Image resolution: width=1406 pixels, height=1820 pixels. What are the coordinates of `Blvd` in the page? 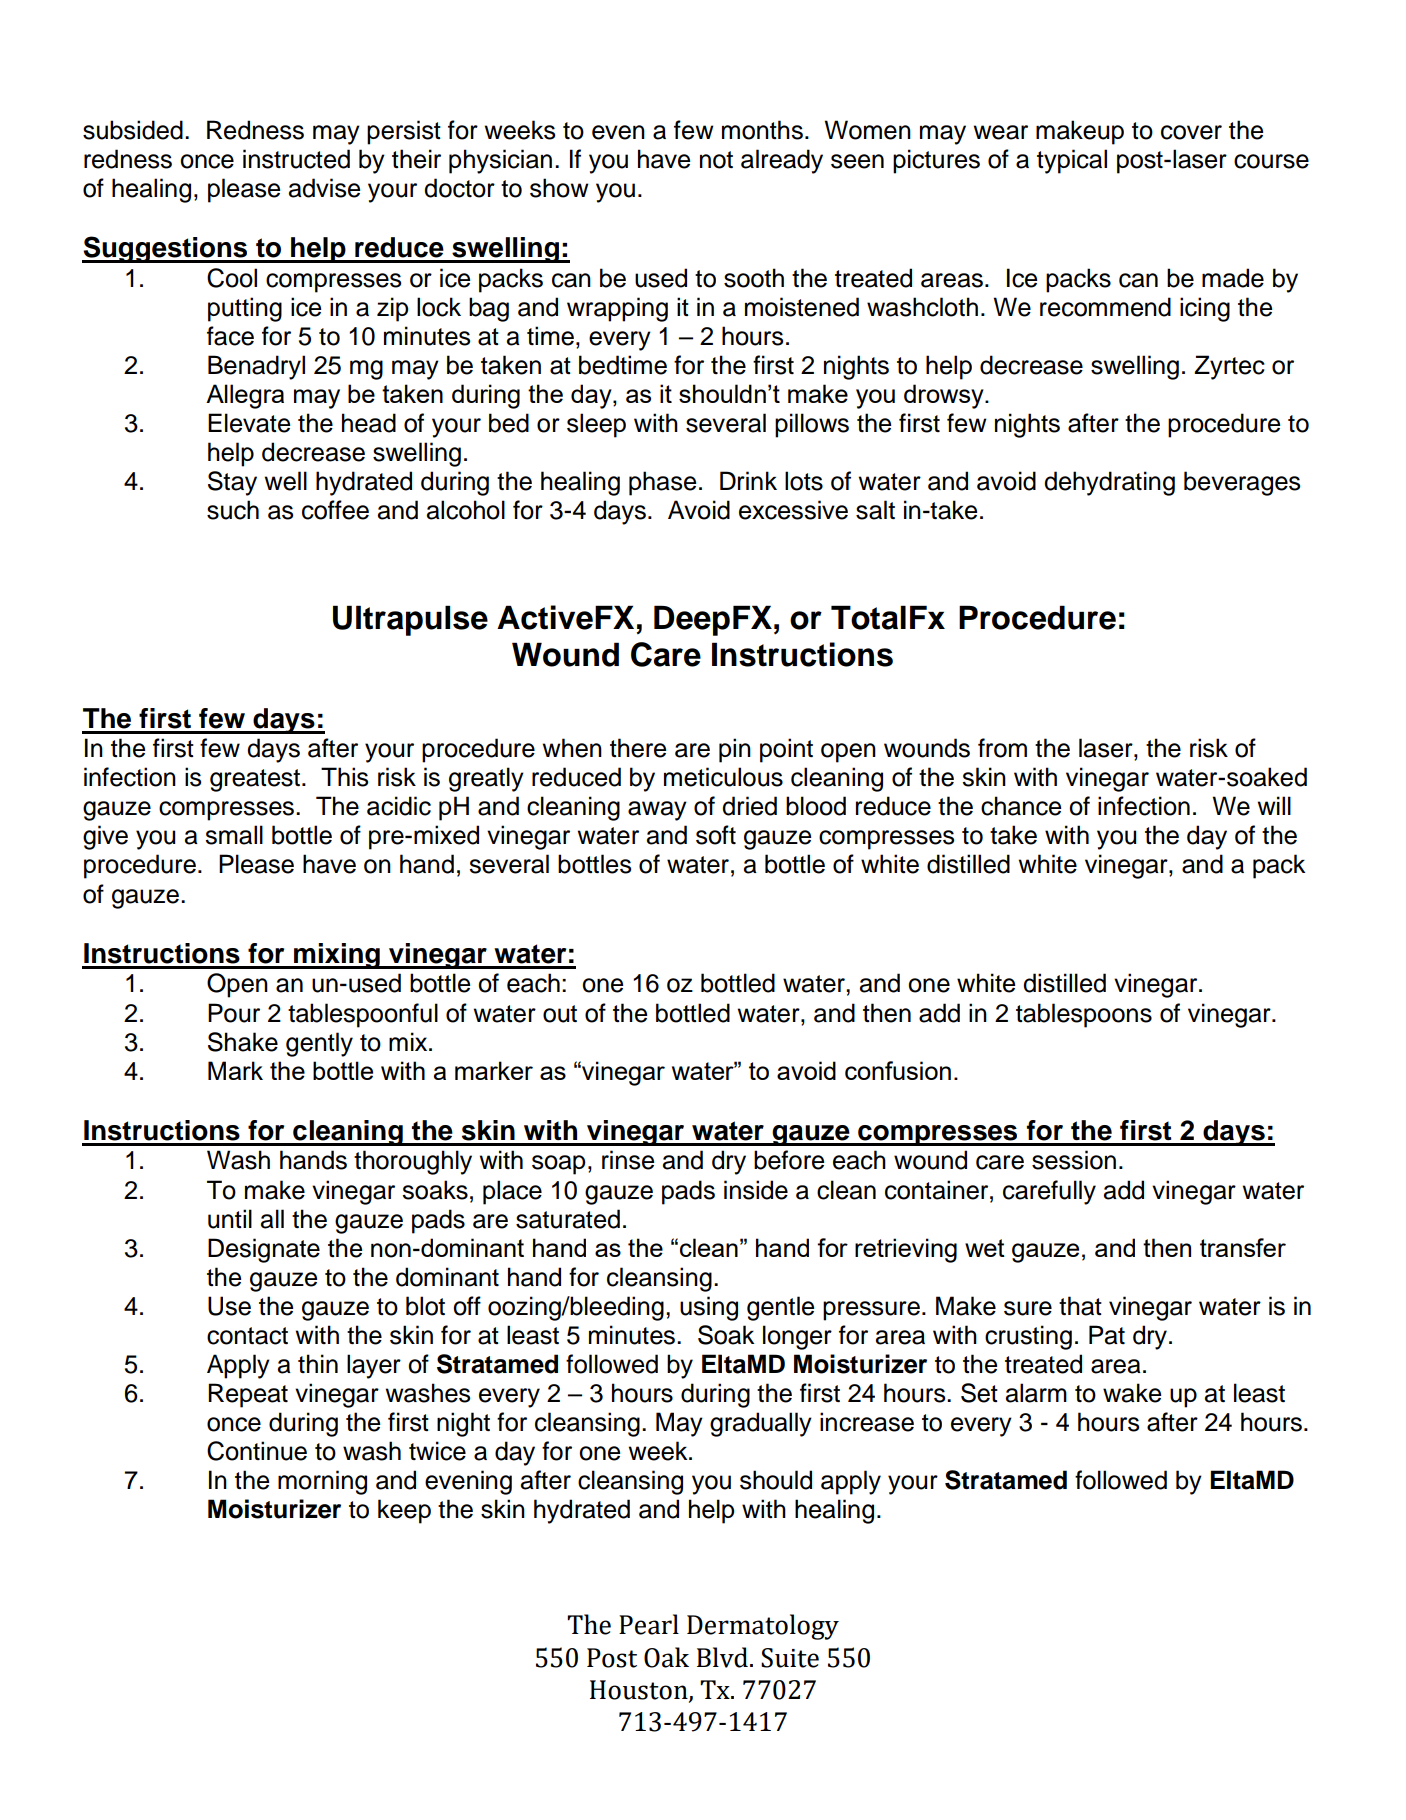 It's located at (722, 1657).
